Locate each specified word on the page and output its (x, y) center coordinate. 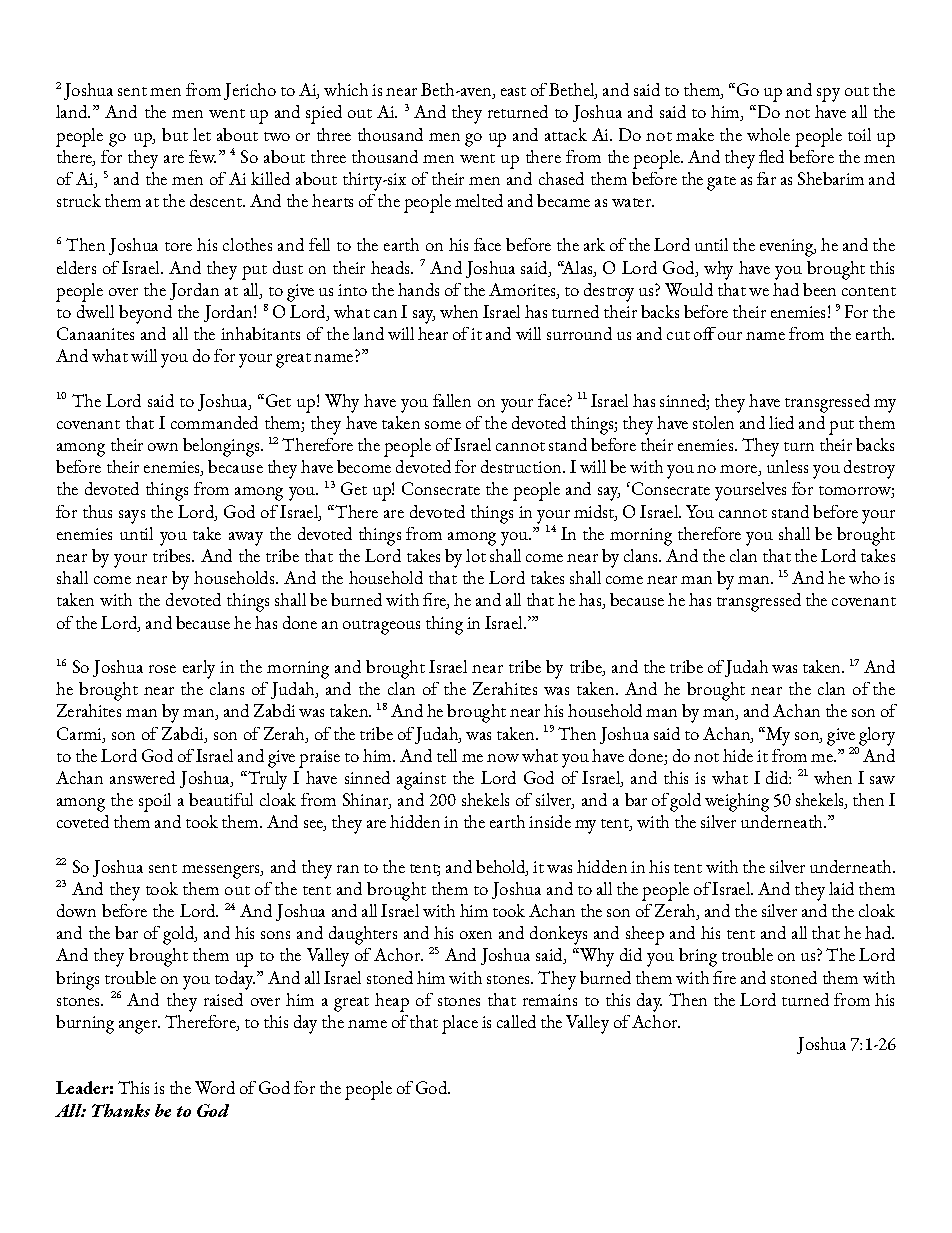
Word (215, 1087)
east (513, 91)
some (443, 425)
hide (738, 755)
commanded (214, 422)
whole (768, 134)
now (503, 758)
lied (781, 422)
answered (142, 777)
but (175, 134)
